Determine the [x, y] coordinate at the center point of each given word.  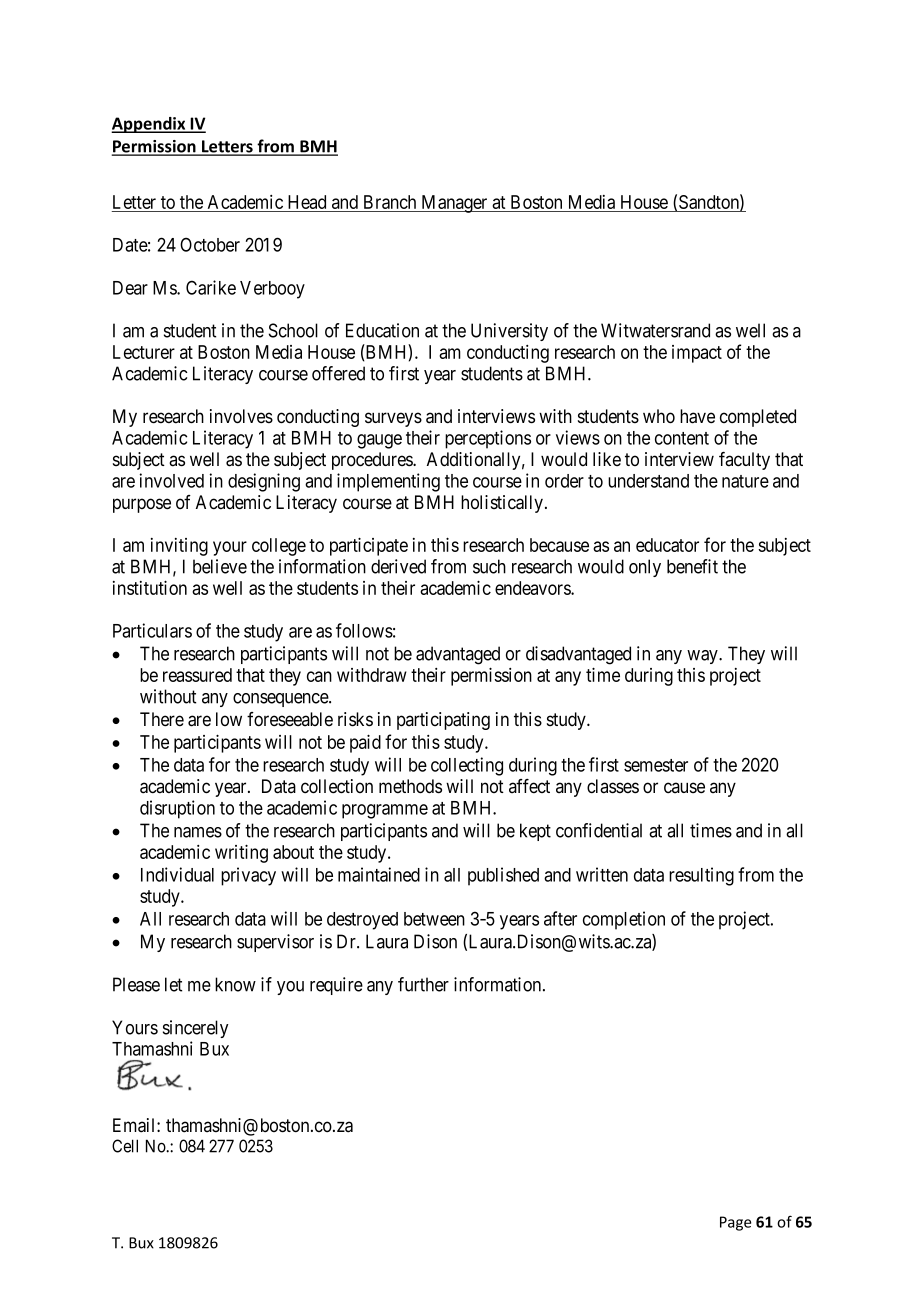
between [434, 919]
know [235, 984]
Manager [454, 204]
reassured [197, 675]
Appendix [149, 125]
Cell [125, 1146]
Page [735, 1223]
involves [241, 416]
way [703, 657]
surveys [393, 419]
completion [624, 920]
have [697, 416]
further [423, 984]
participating [443, 721]
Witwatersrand [655, 330]
